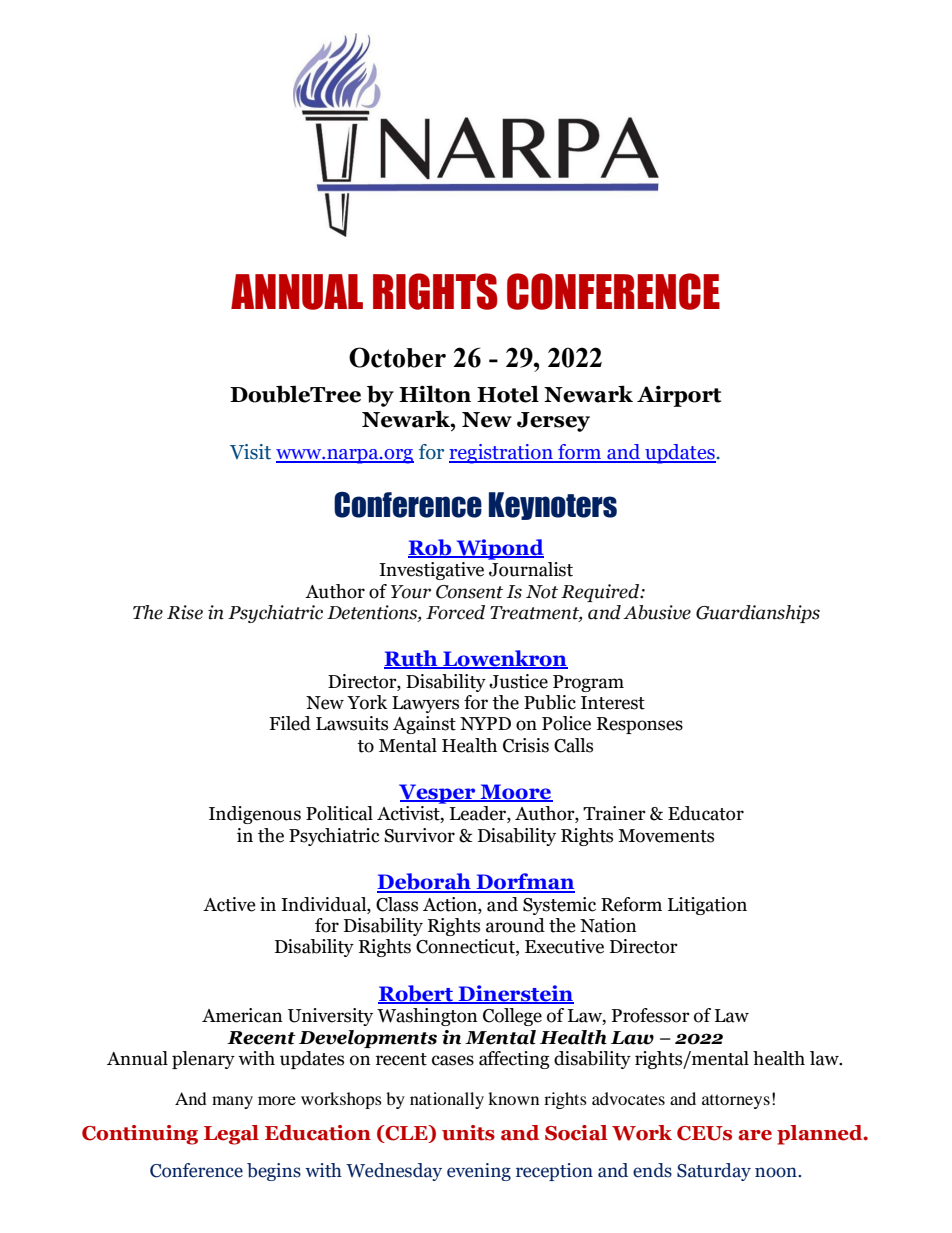  I want to click on Filed, so click(290, 723).
